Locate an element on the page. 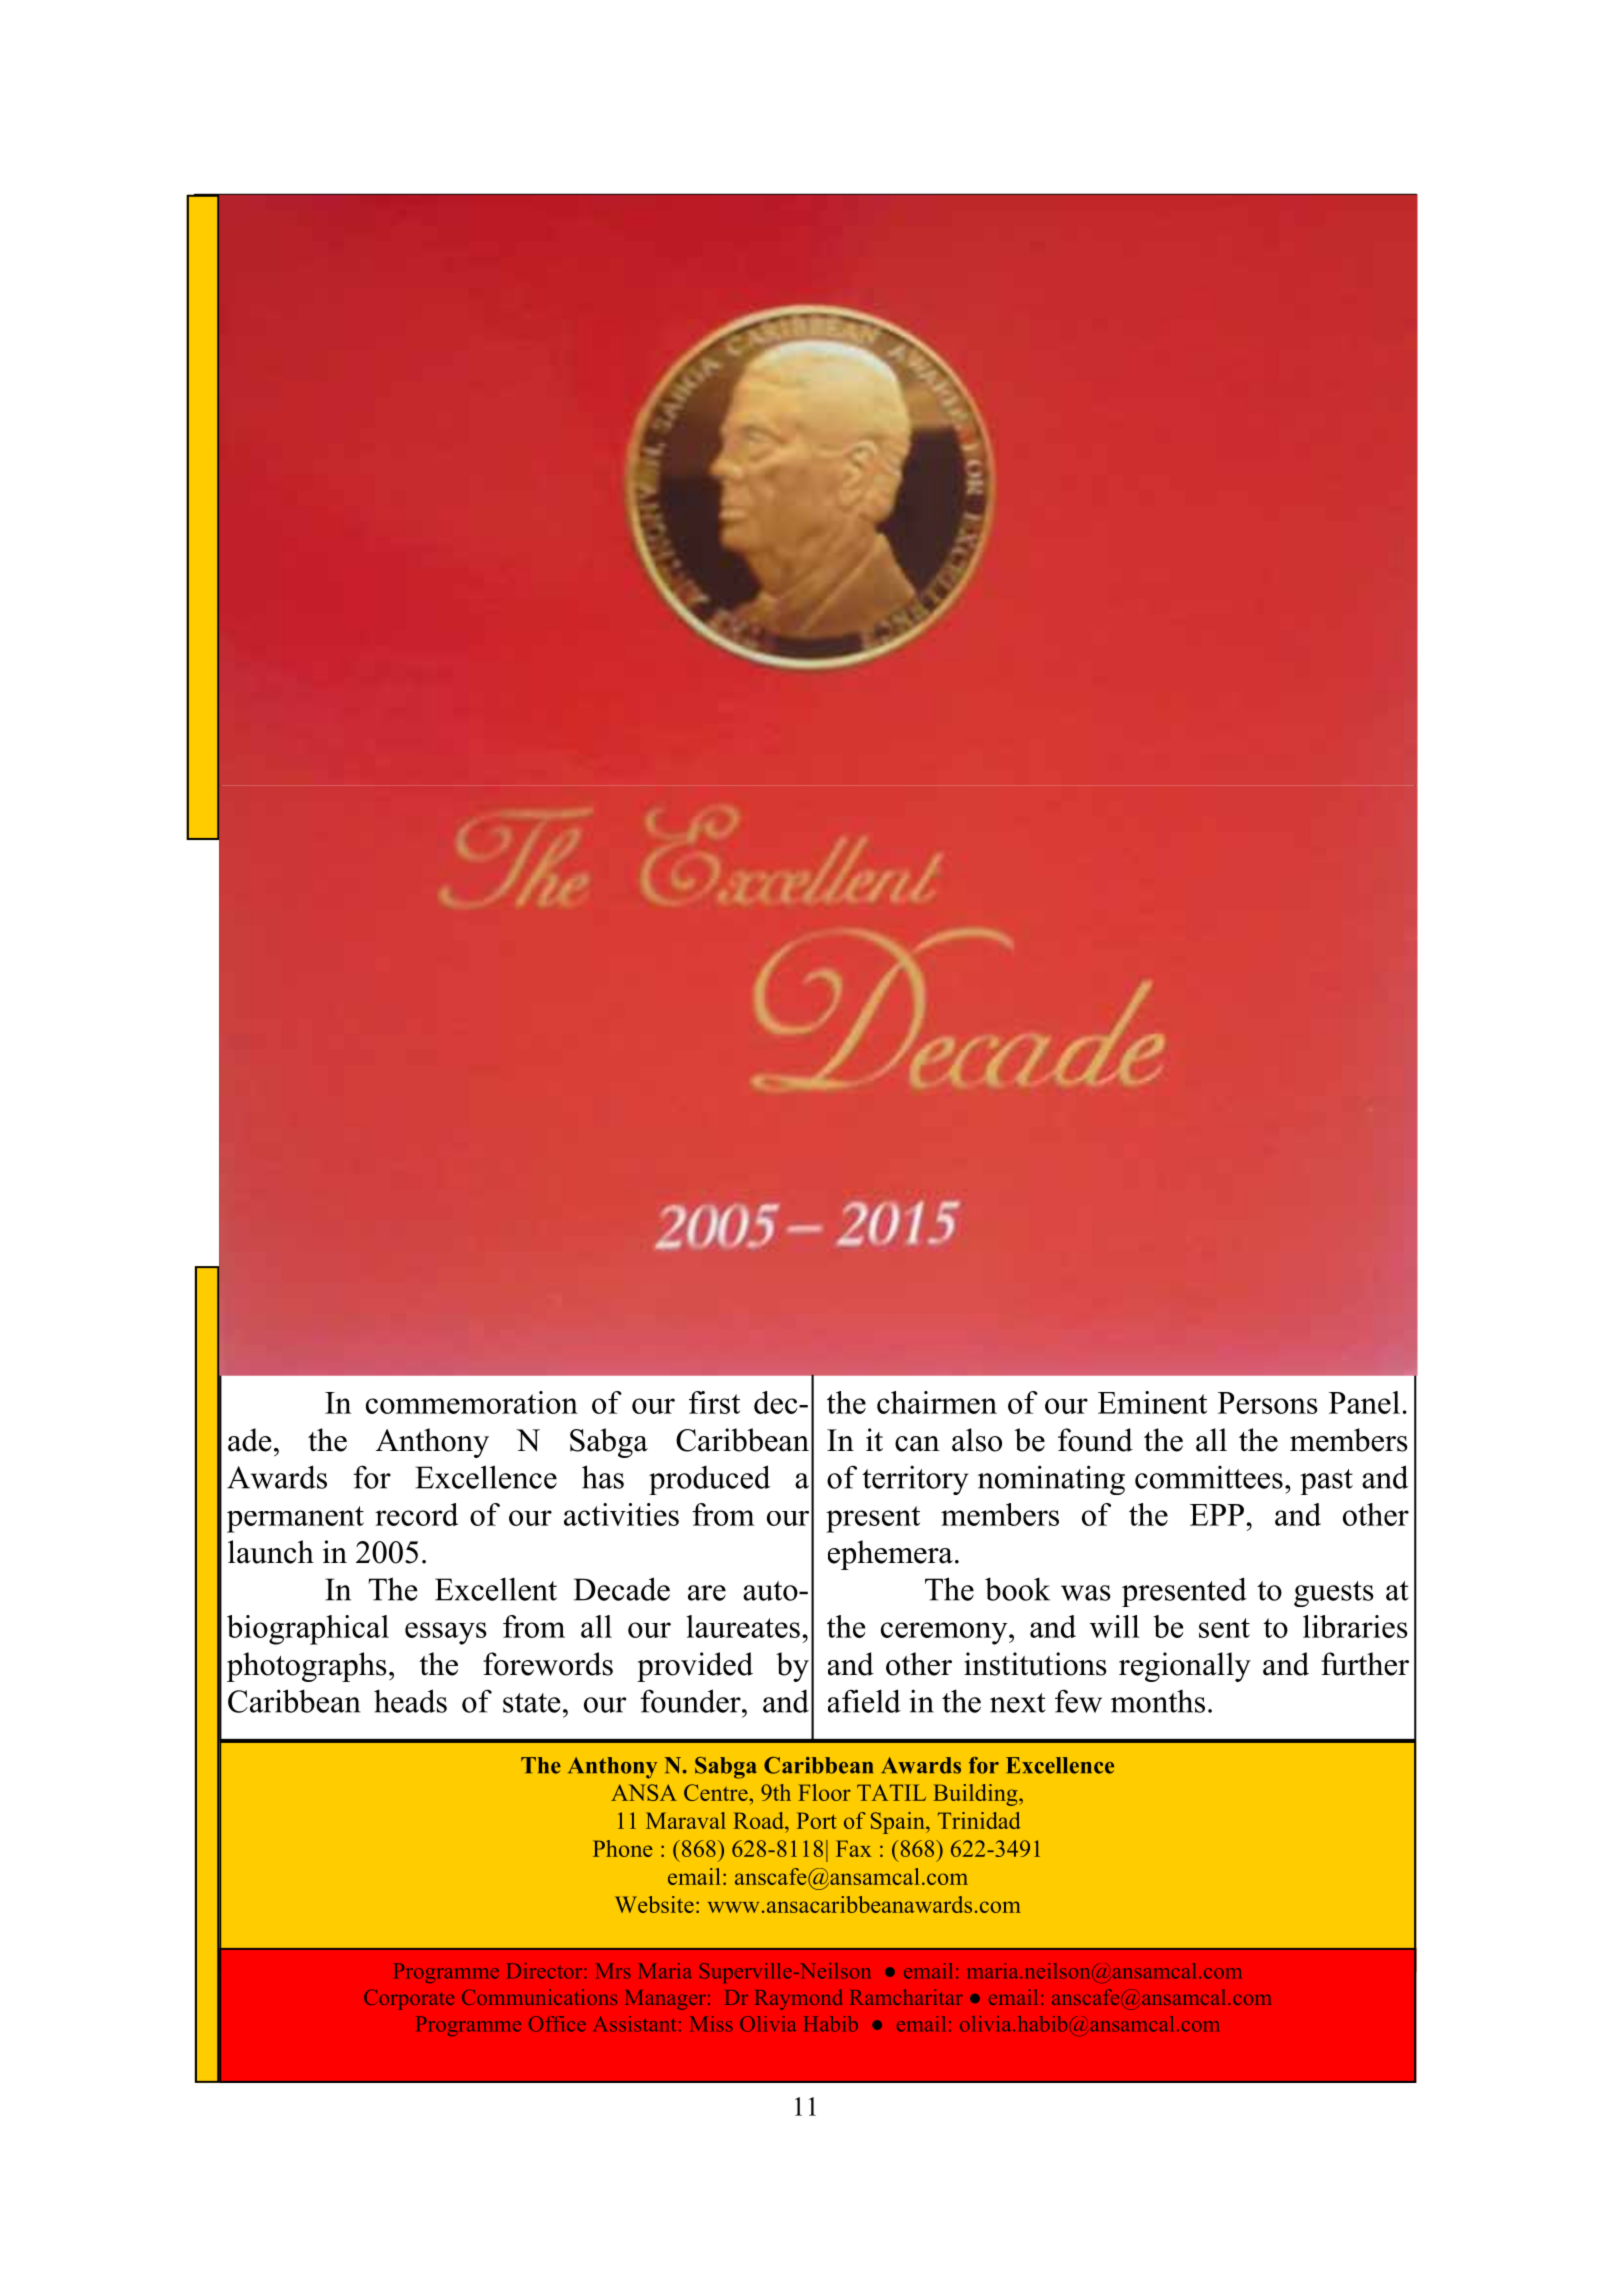  heads is located at coordinates (410, 1701).
